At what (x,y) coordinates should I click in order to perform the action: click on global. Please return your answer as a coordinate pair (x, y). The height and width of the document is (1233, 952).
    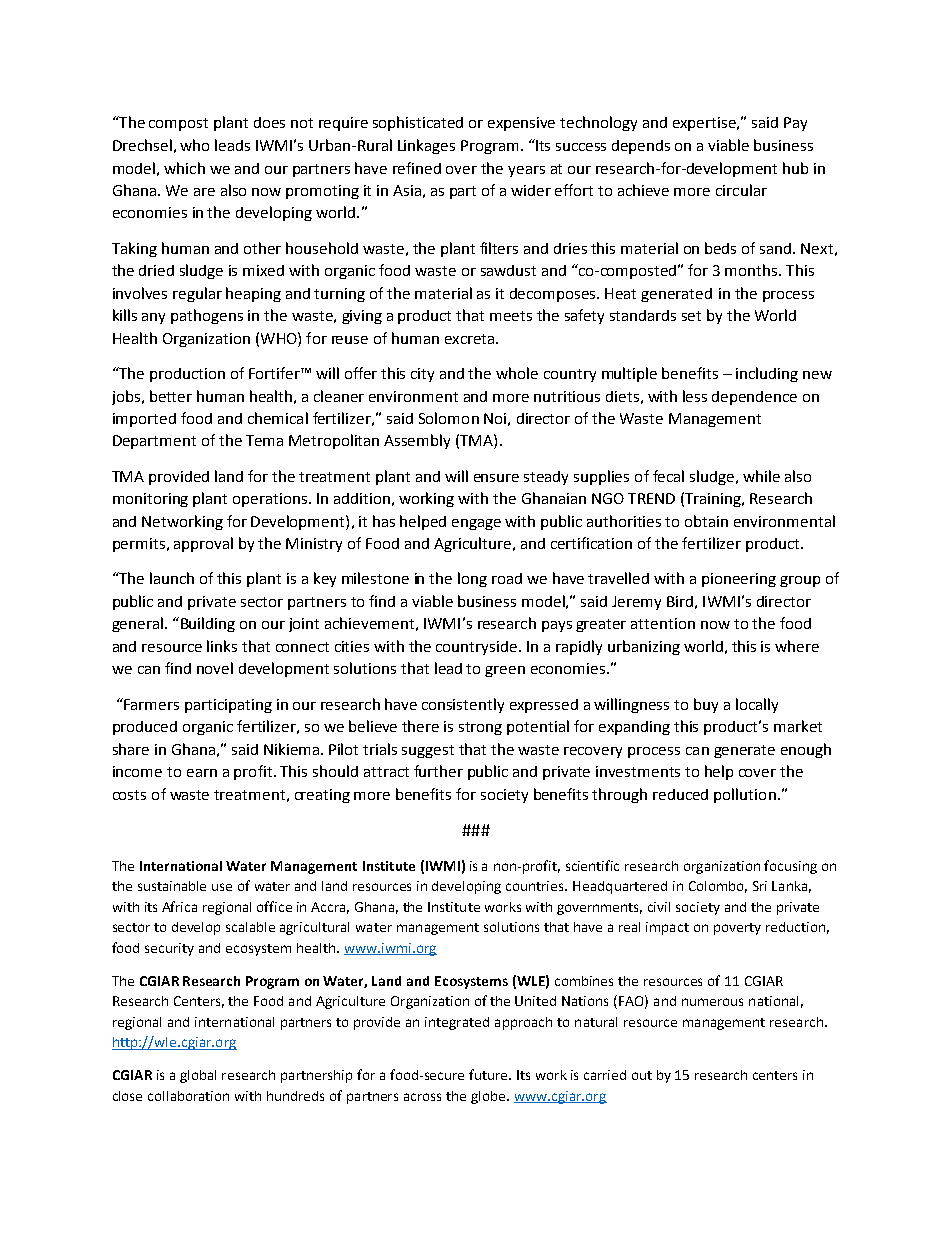
    Looking at the image, I should click on (198, 1076).
